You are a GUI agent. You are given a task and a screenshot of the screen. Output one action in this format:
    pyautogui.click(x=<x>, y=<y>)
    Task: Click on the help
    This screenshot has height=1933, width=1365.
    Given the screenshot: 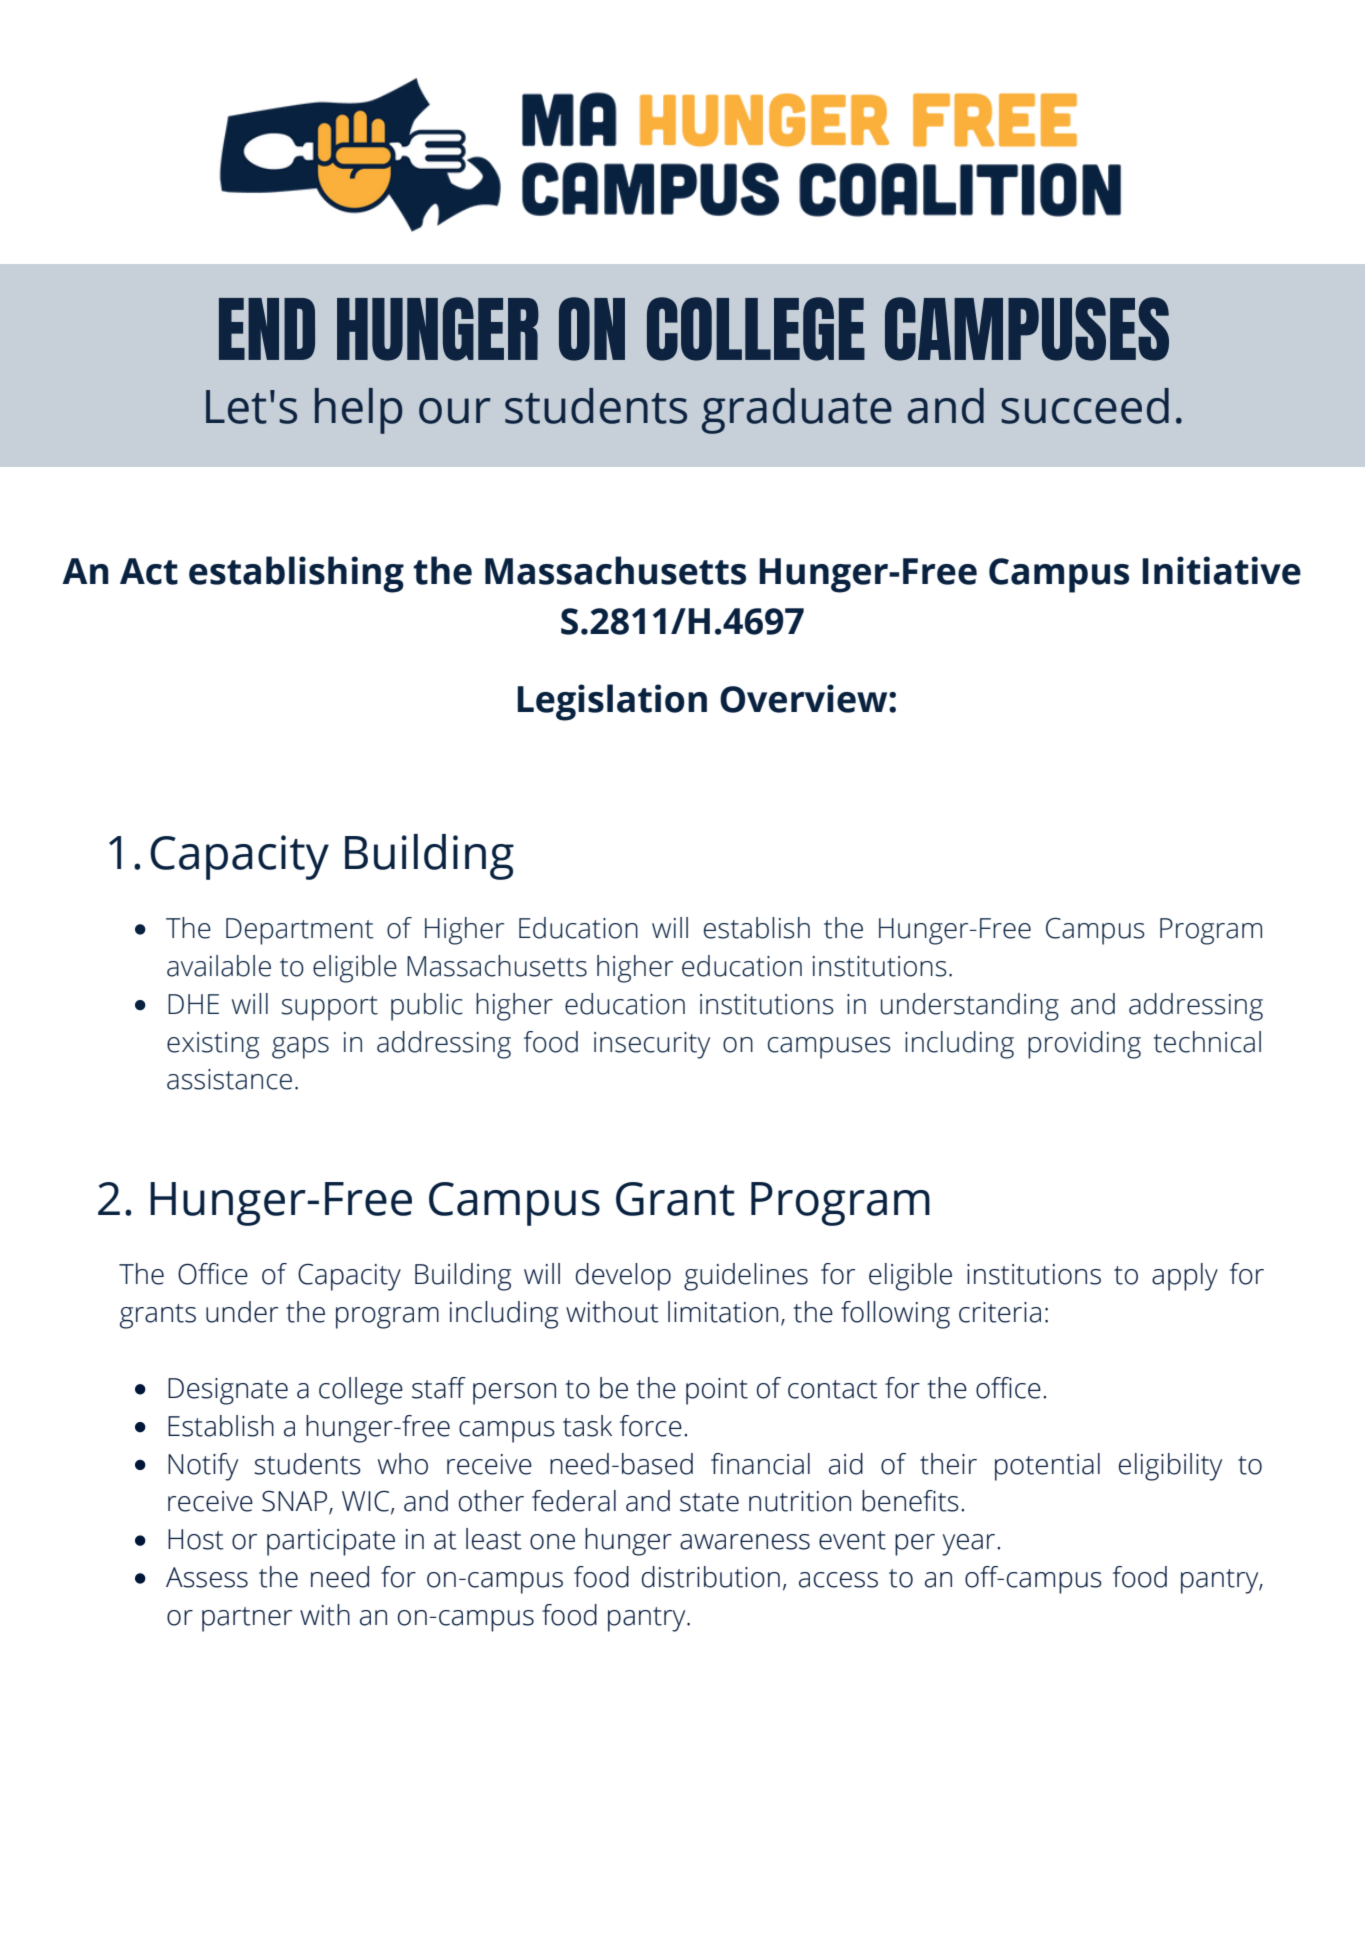 What is the action you would take?
    pyautogui.click(x=358, y=411)
